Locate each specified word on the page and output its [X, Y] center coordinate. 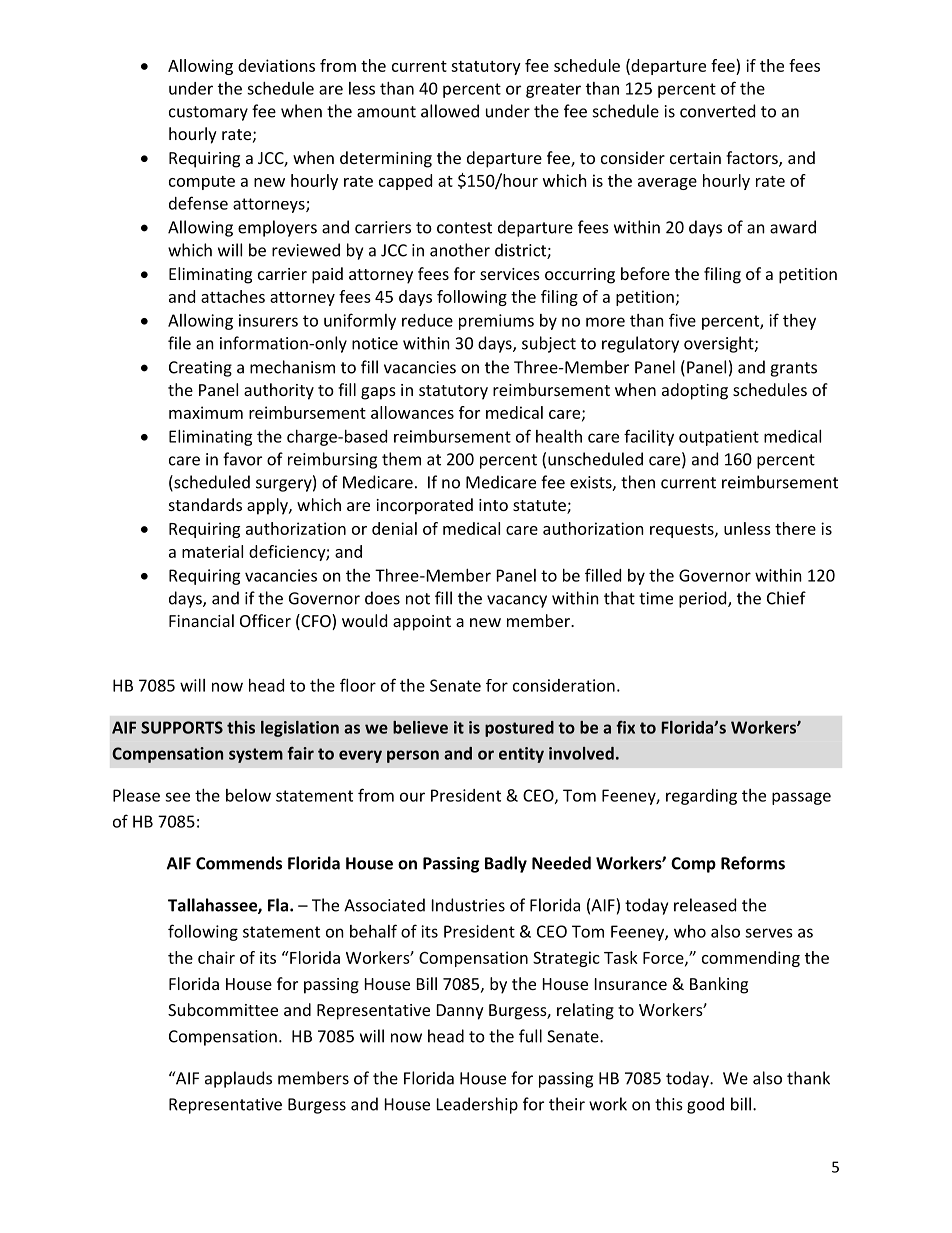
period [704, 599]
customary [208, 113]
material [212, 551]
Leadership [477, 1105]
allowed [450, 111]
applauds [238, 1079]
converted [717, 111]
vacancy [517, 601]
